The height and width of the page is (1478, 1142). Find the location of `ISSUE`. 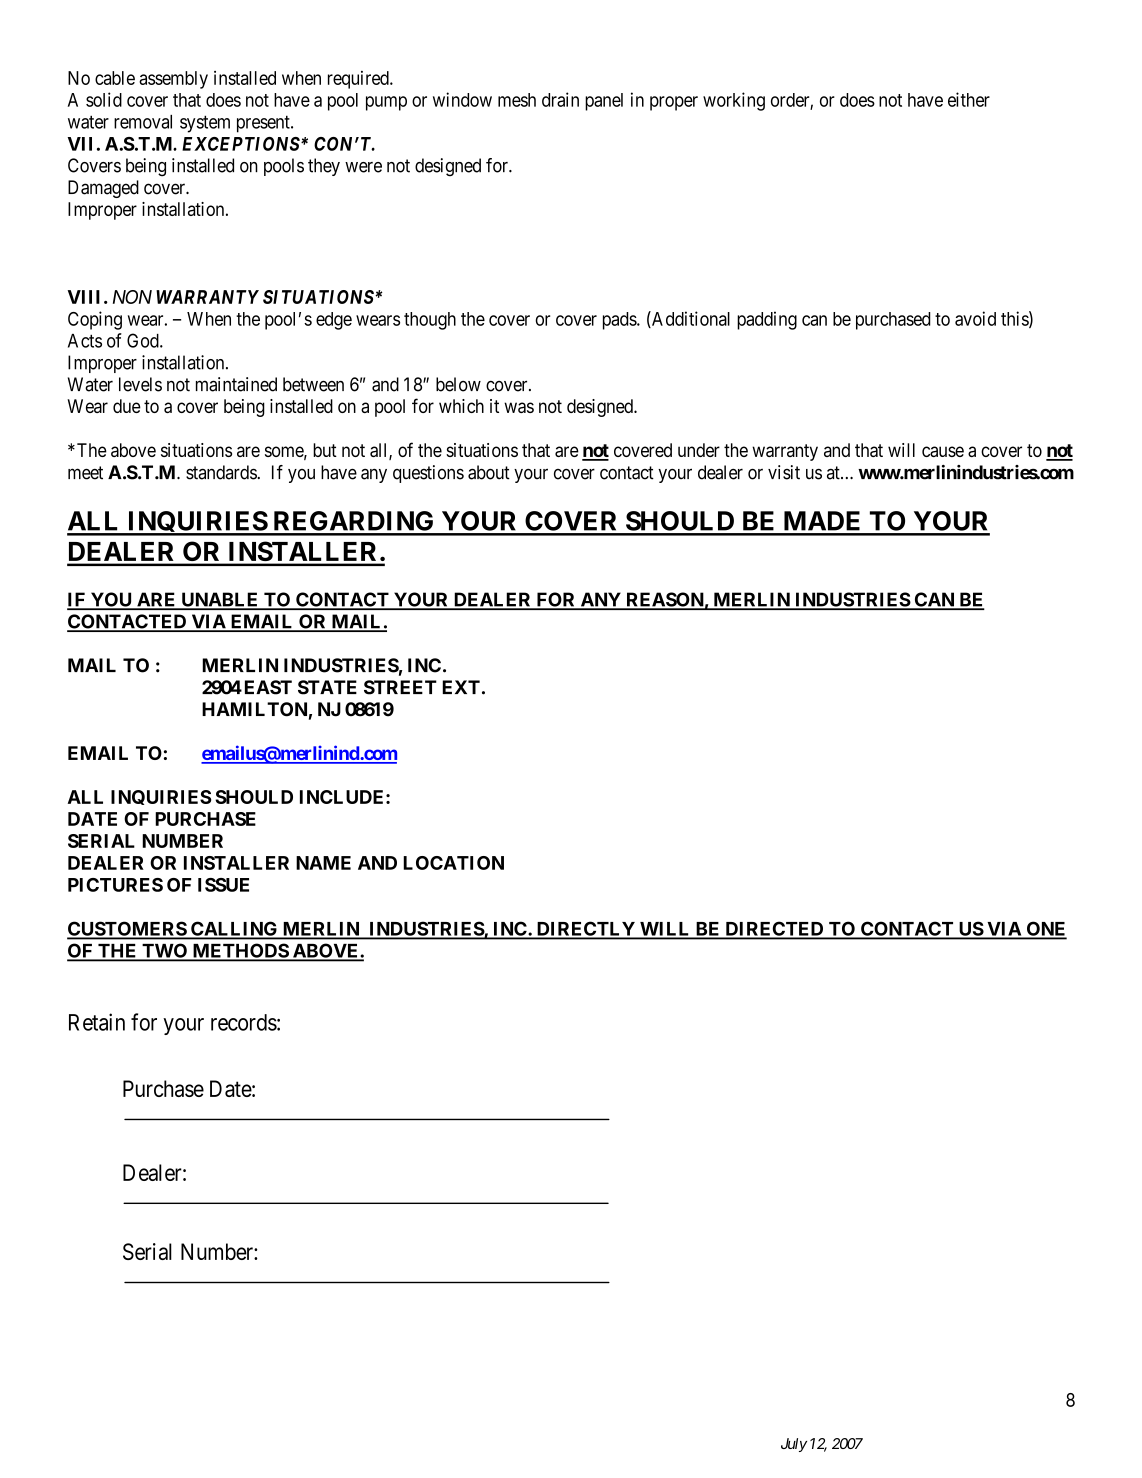

ISSUE is located at coordinates (223, 885).
